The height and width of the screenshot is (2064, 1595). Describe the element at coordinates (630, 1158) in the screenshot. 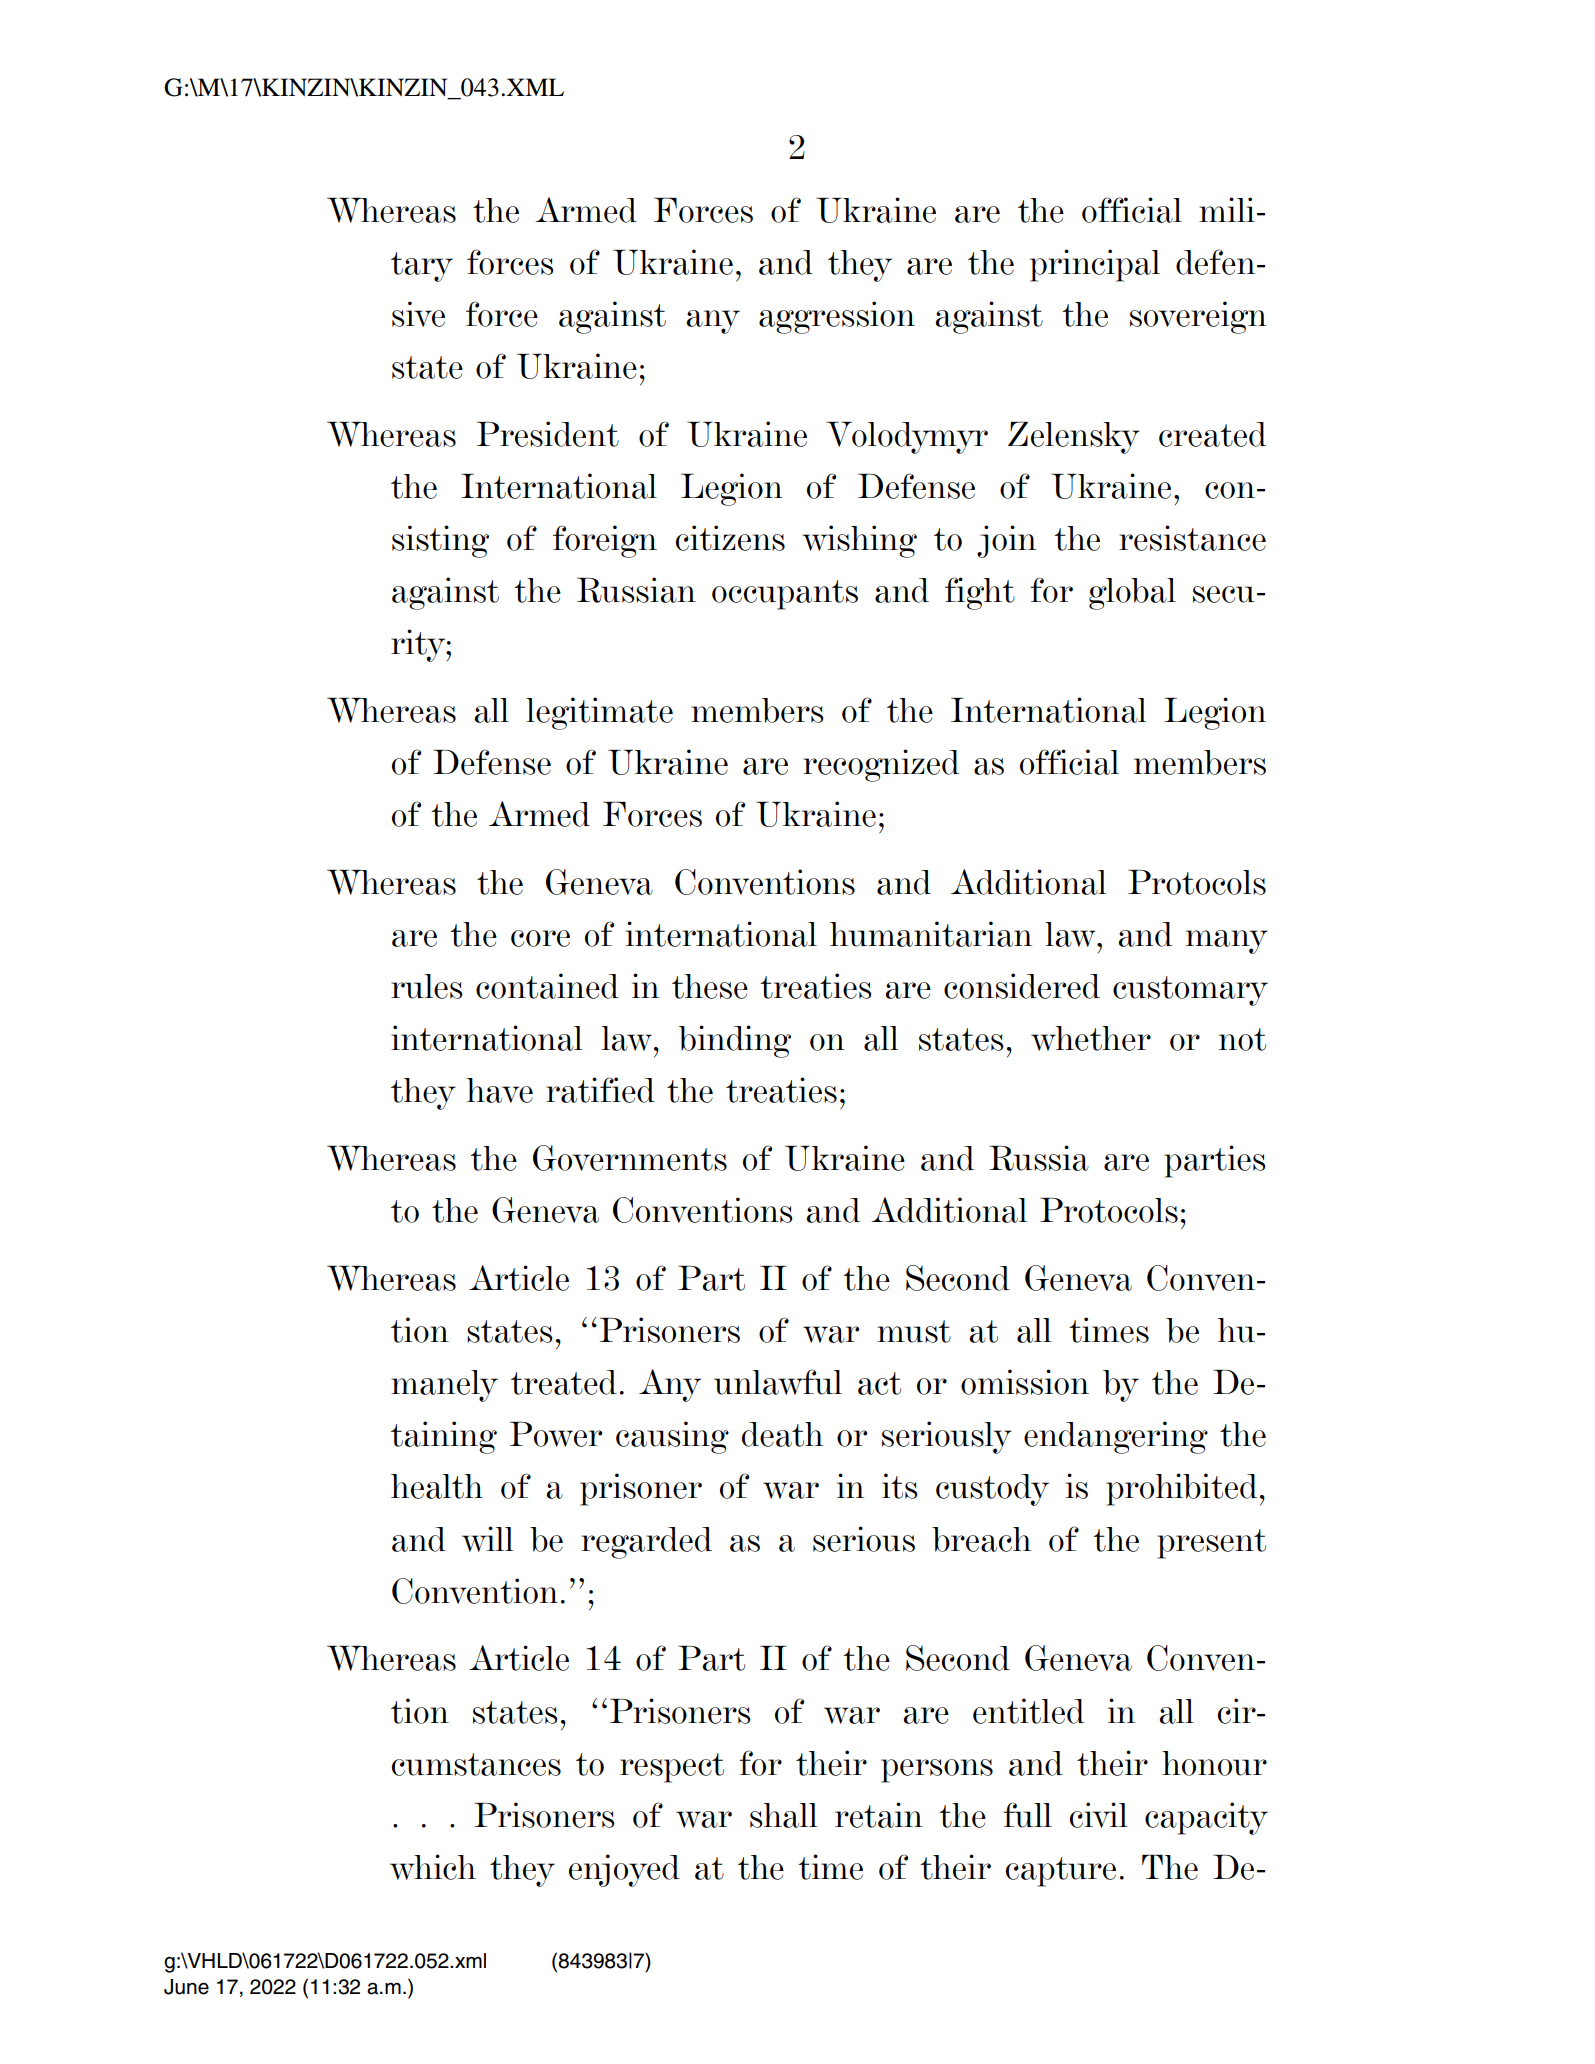

I see `Governments` at that location.
